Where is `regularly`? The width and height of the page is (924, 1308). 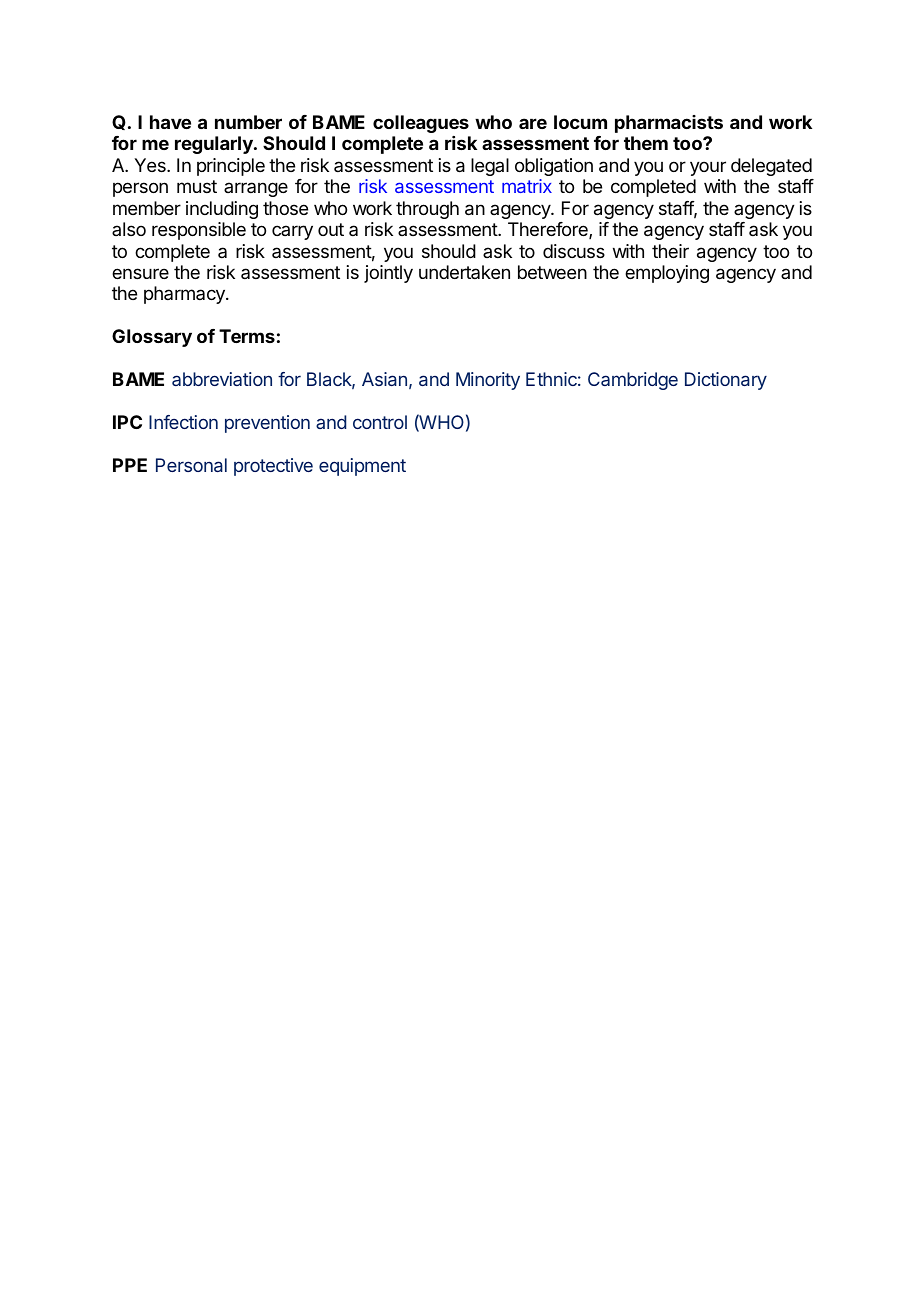
regularly is located at coordinates (215, 145).
